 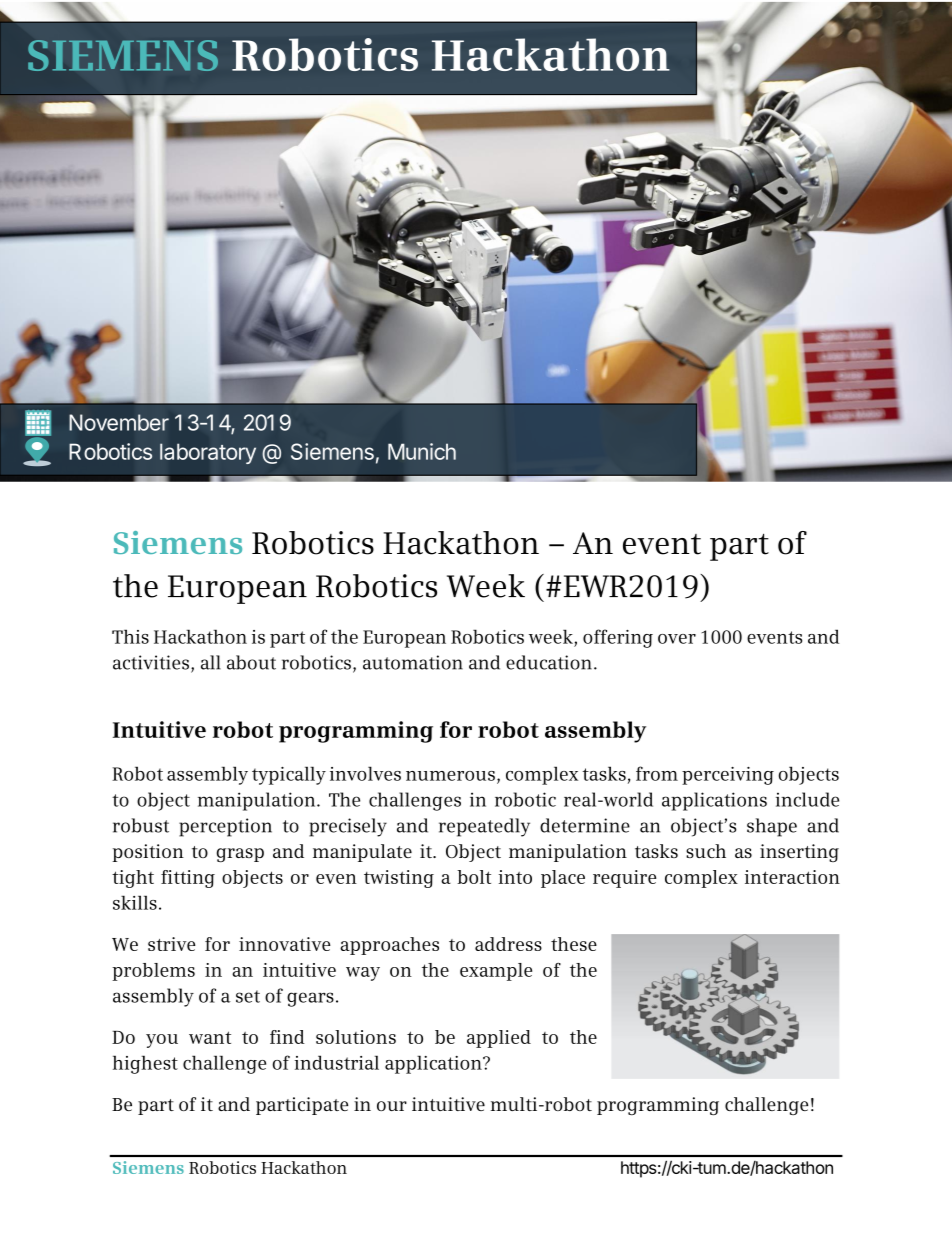 I want to click on laboratory, so click(x=208, y=453).
